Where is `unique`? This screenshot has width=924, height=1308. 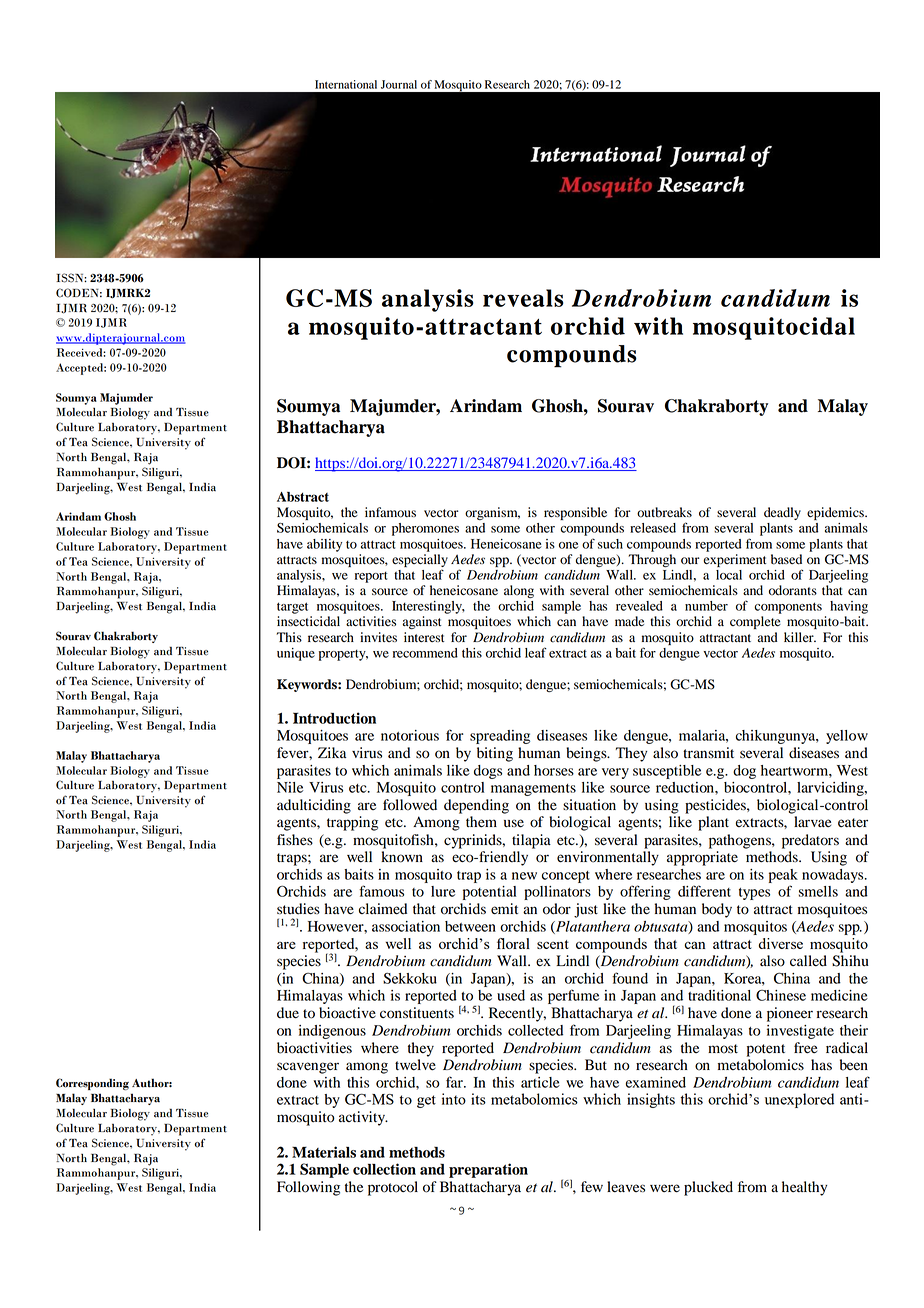 unique is located at coordinates (296, 654).
